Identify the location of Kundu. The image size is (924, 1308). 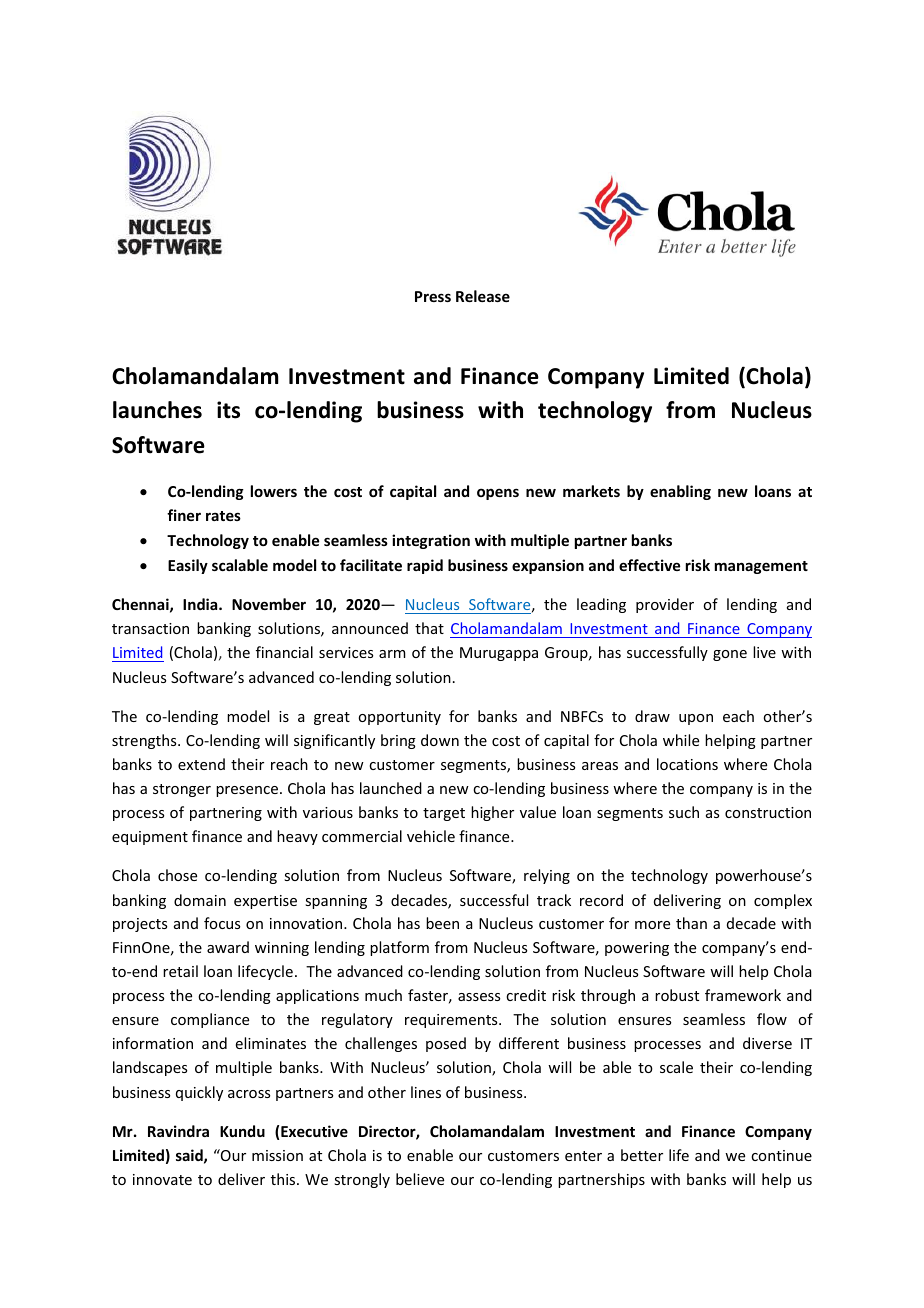
(242, 1131).
